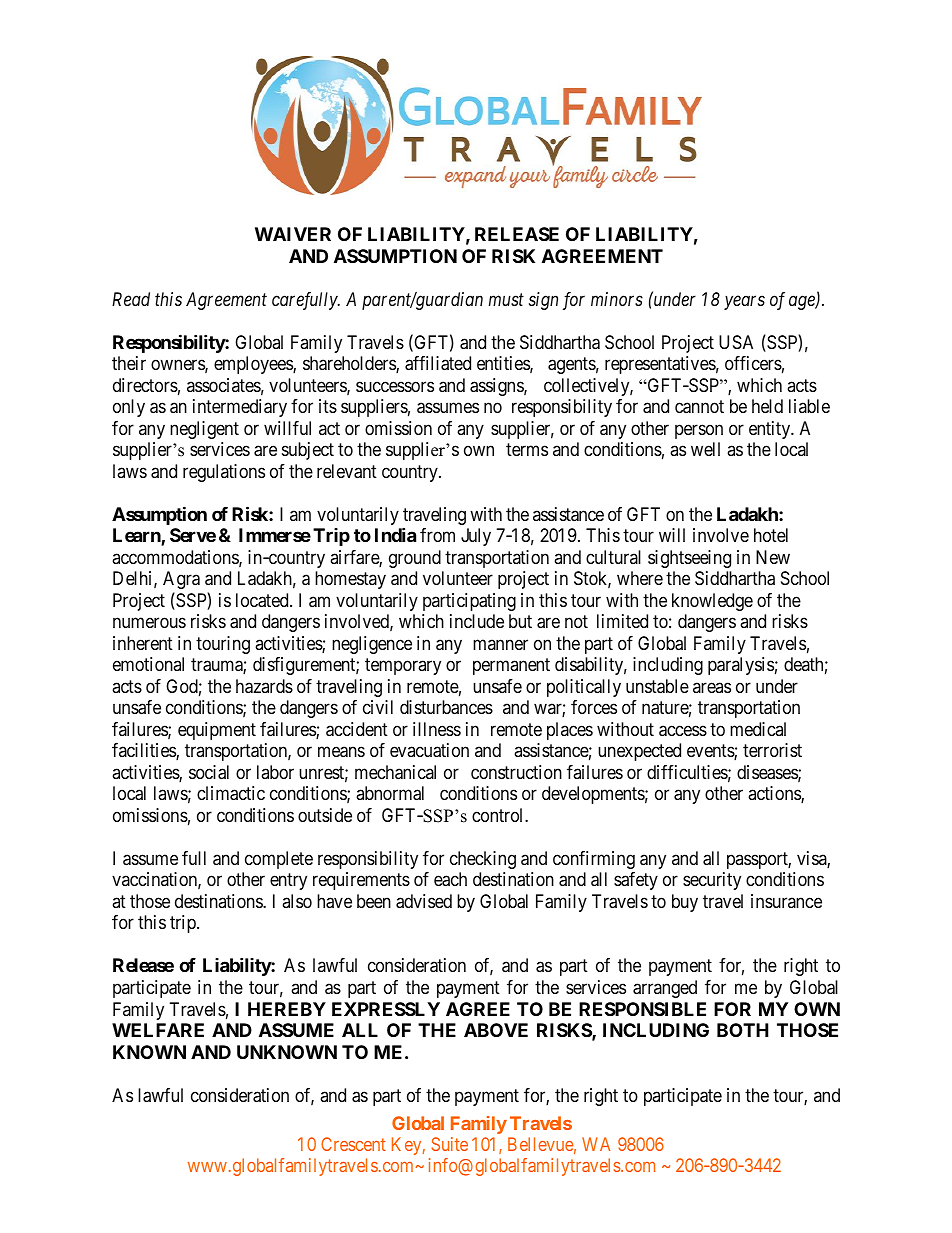  What do you see at coordinates (506, 300) in the screenshot?
I see `must` at bounding box center [506, 300].
